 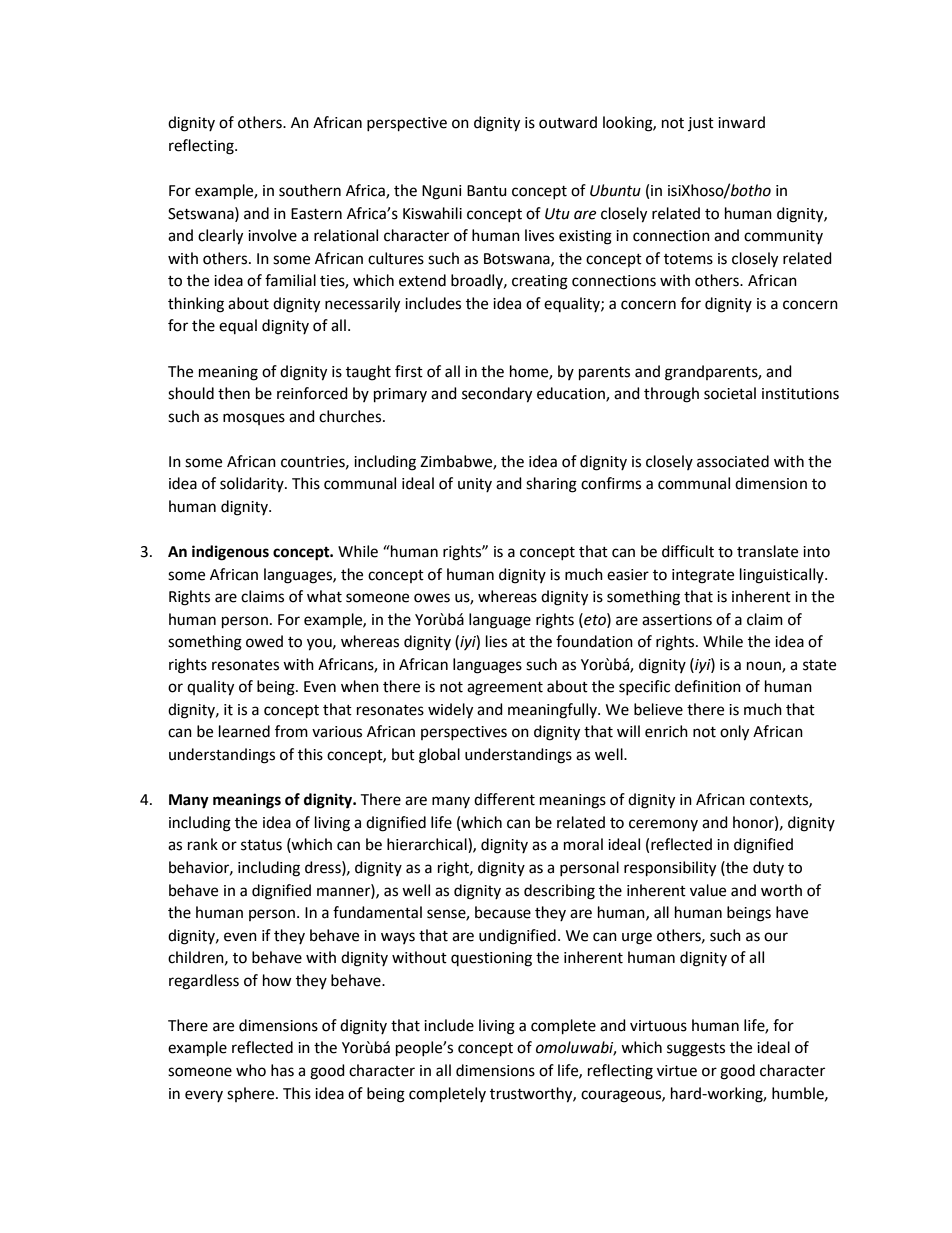 What do you see at coordinates (310, 190) in the page?
I see `southern` at bounding box center [310, 190].
